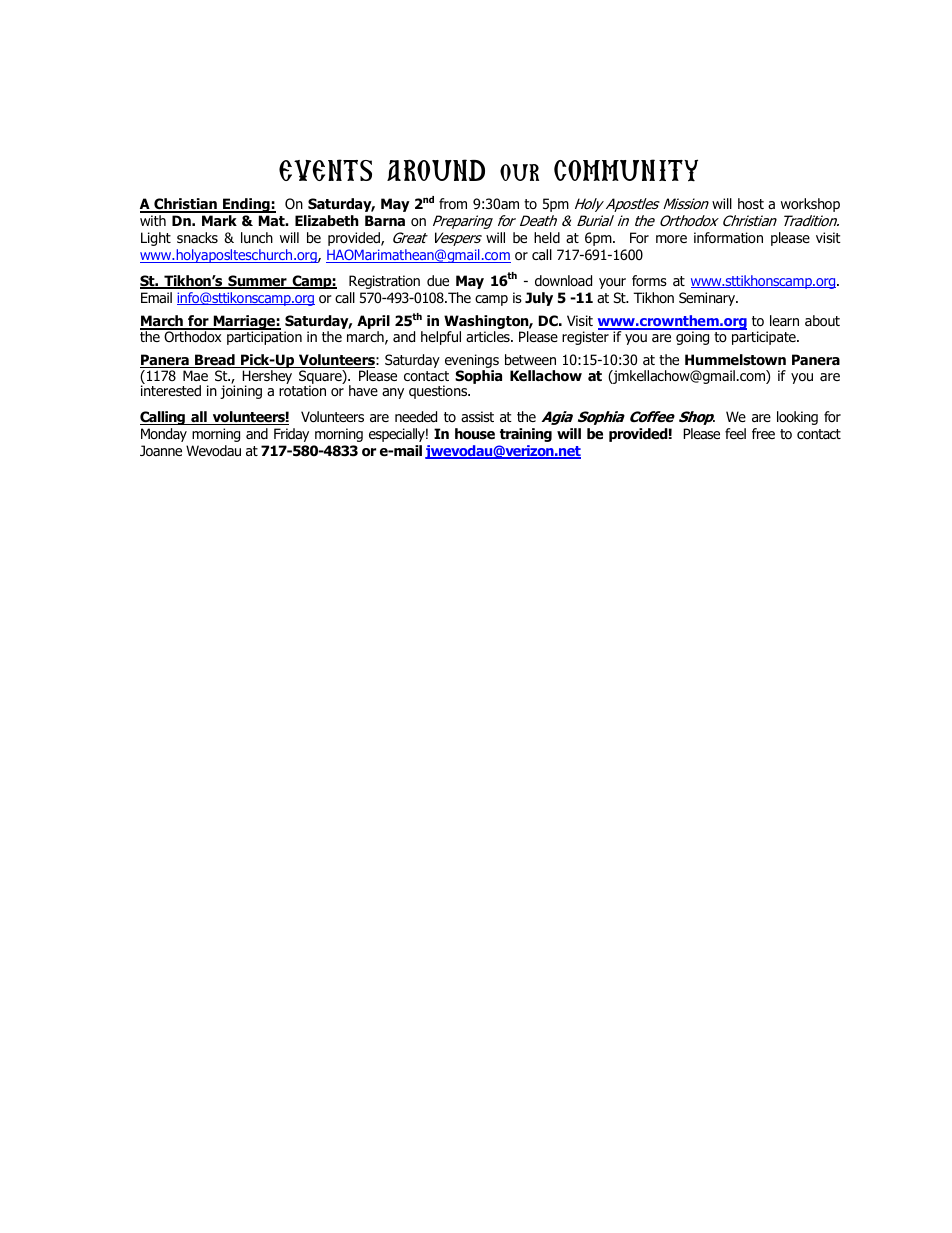 This image has height=1233, width=952. Describe the element at coordinates (626, 170) in the image. I see `COMMUNITY` at that location.
